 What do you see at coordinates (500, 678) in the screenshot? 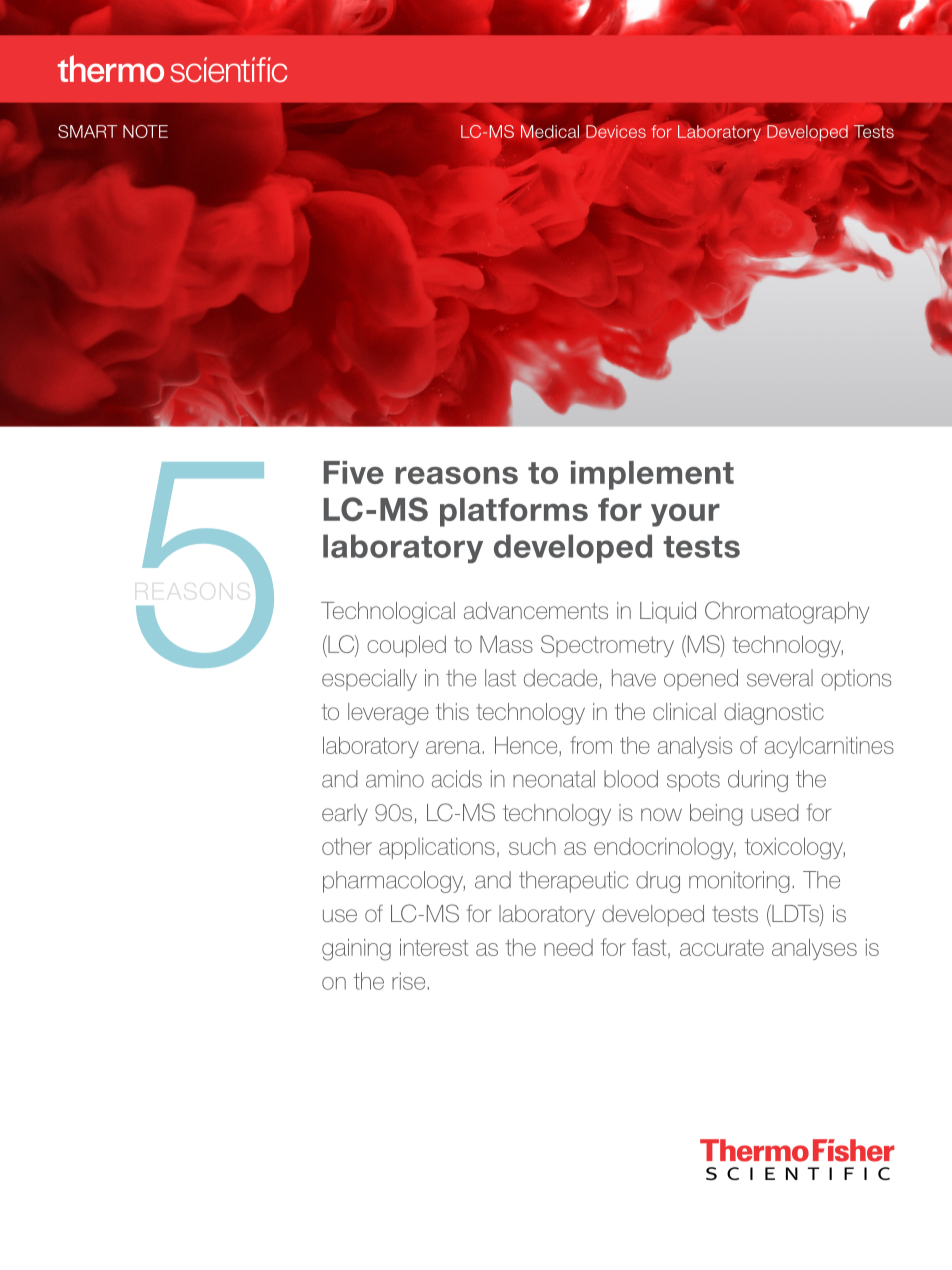
I see `last` at bounding box center [500, 678].
